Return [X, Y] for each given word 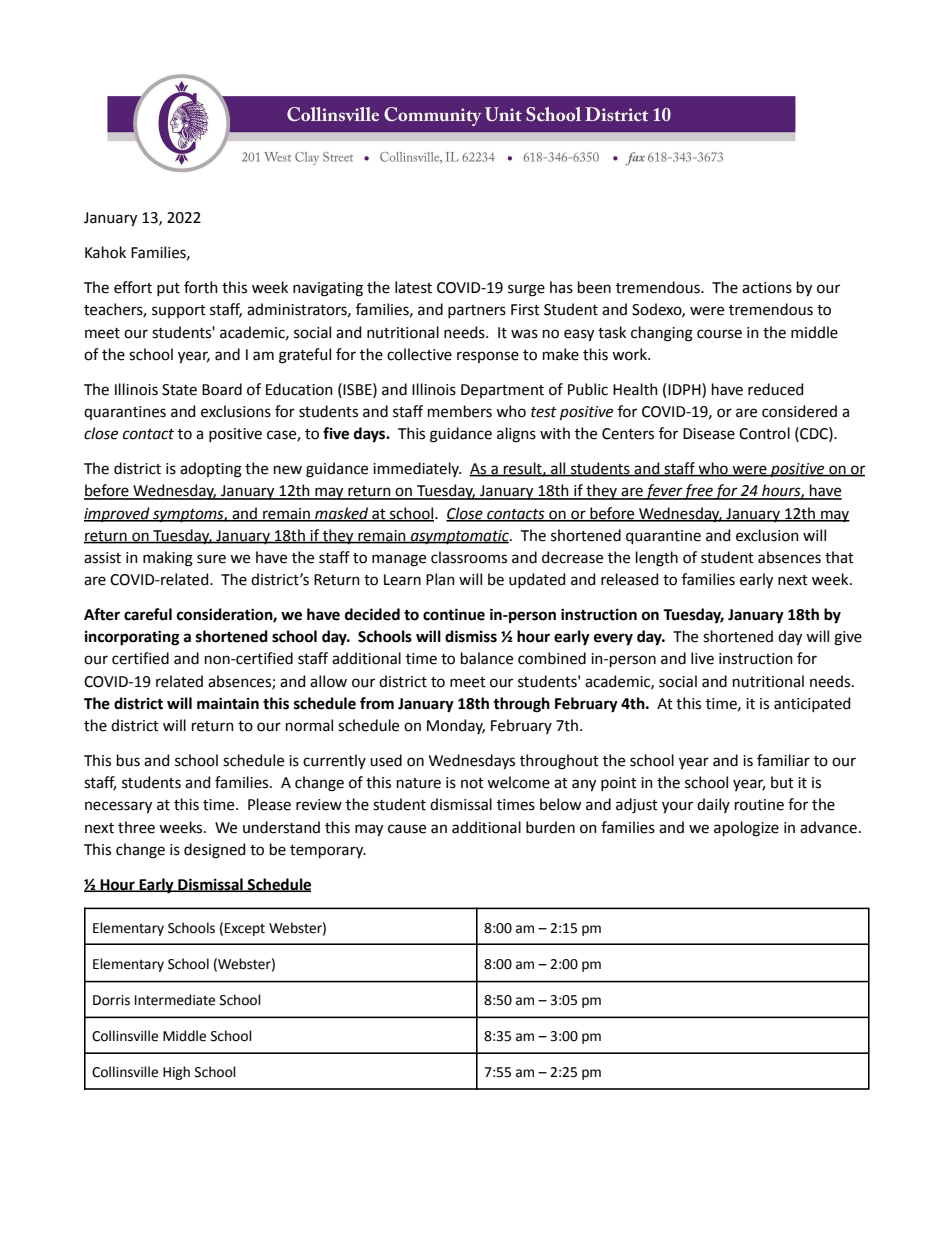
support [179, 311]
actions [767, 288]
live [702, 658]
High [176, 1073]
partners [477, 311]
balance [487, 658]
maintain [228, 703]
